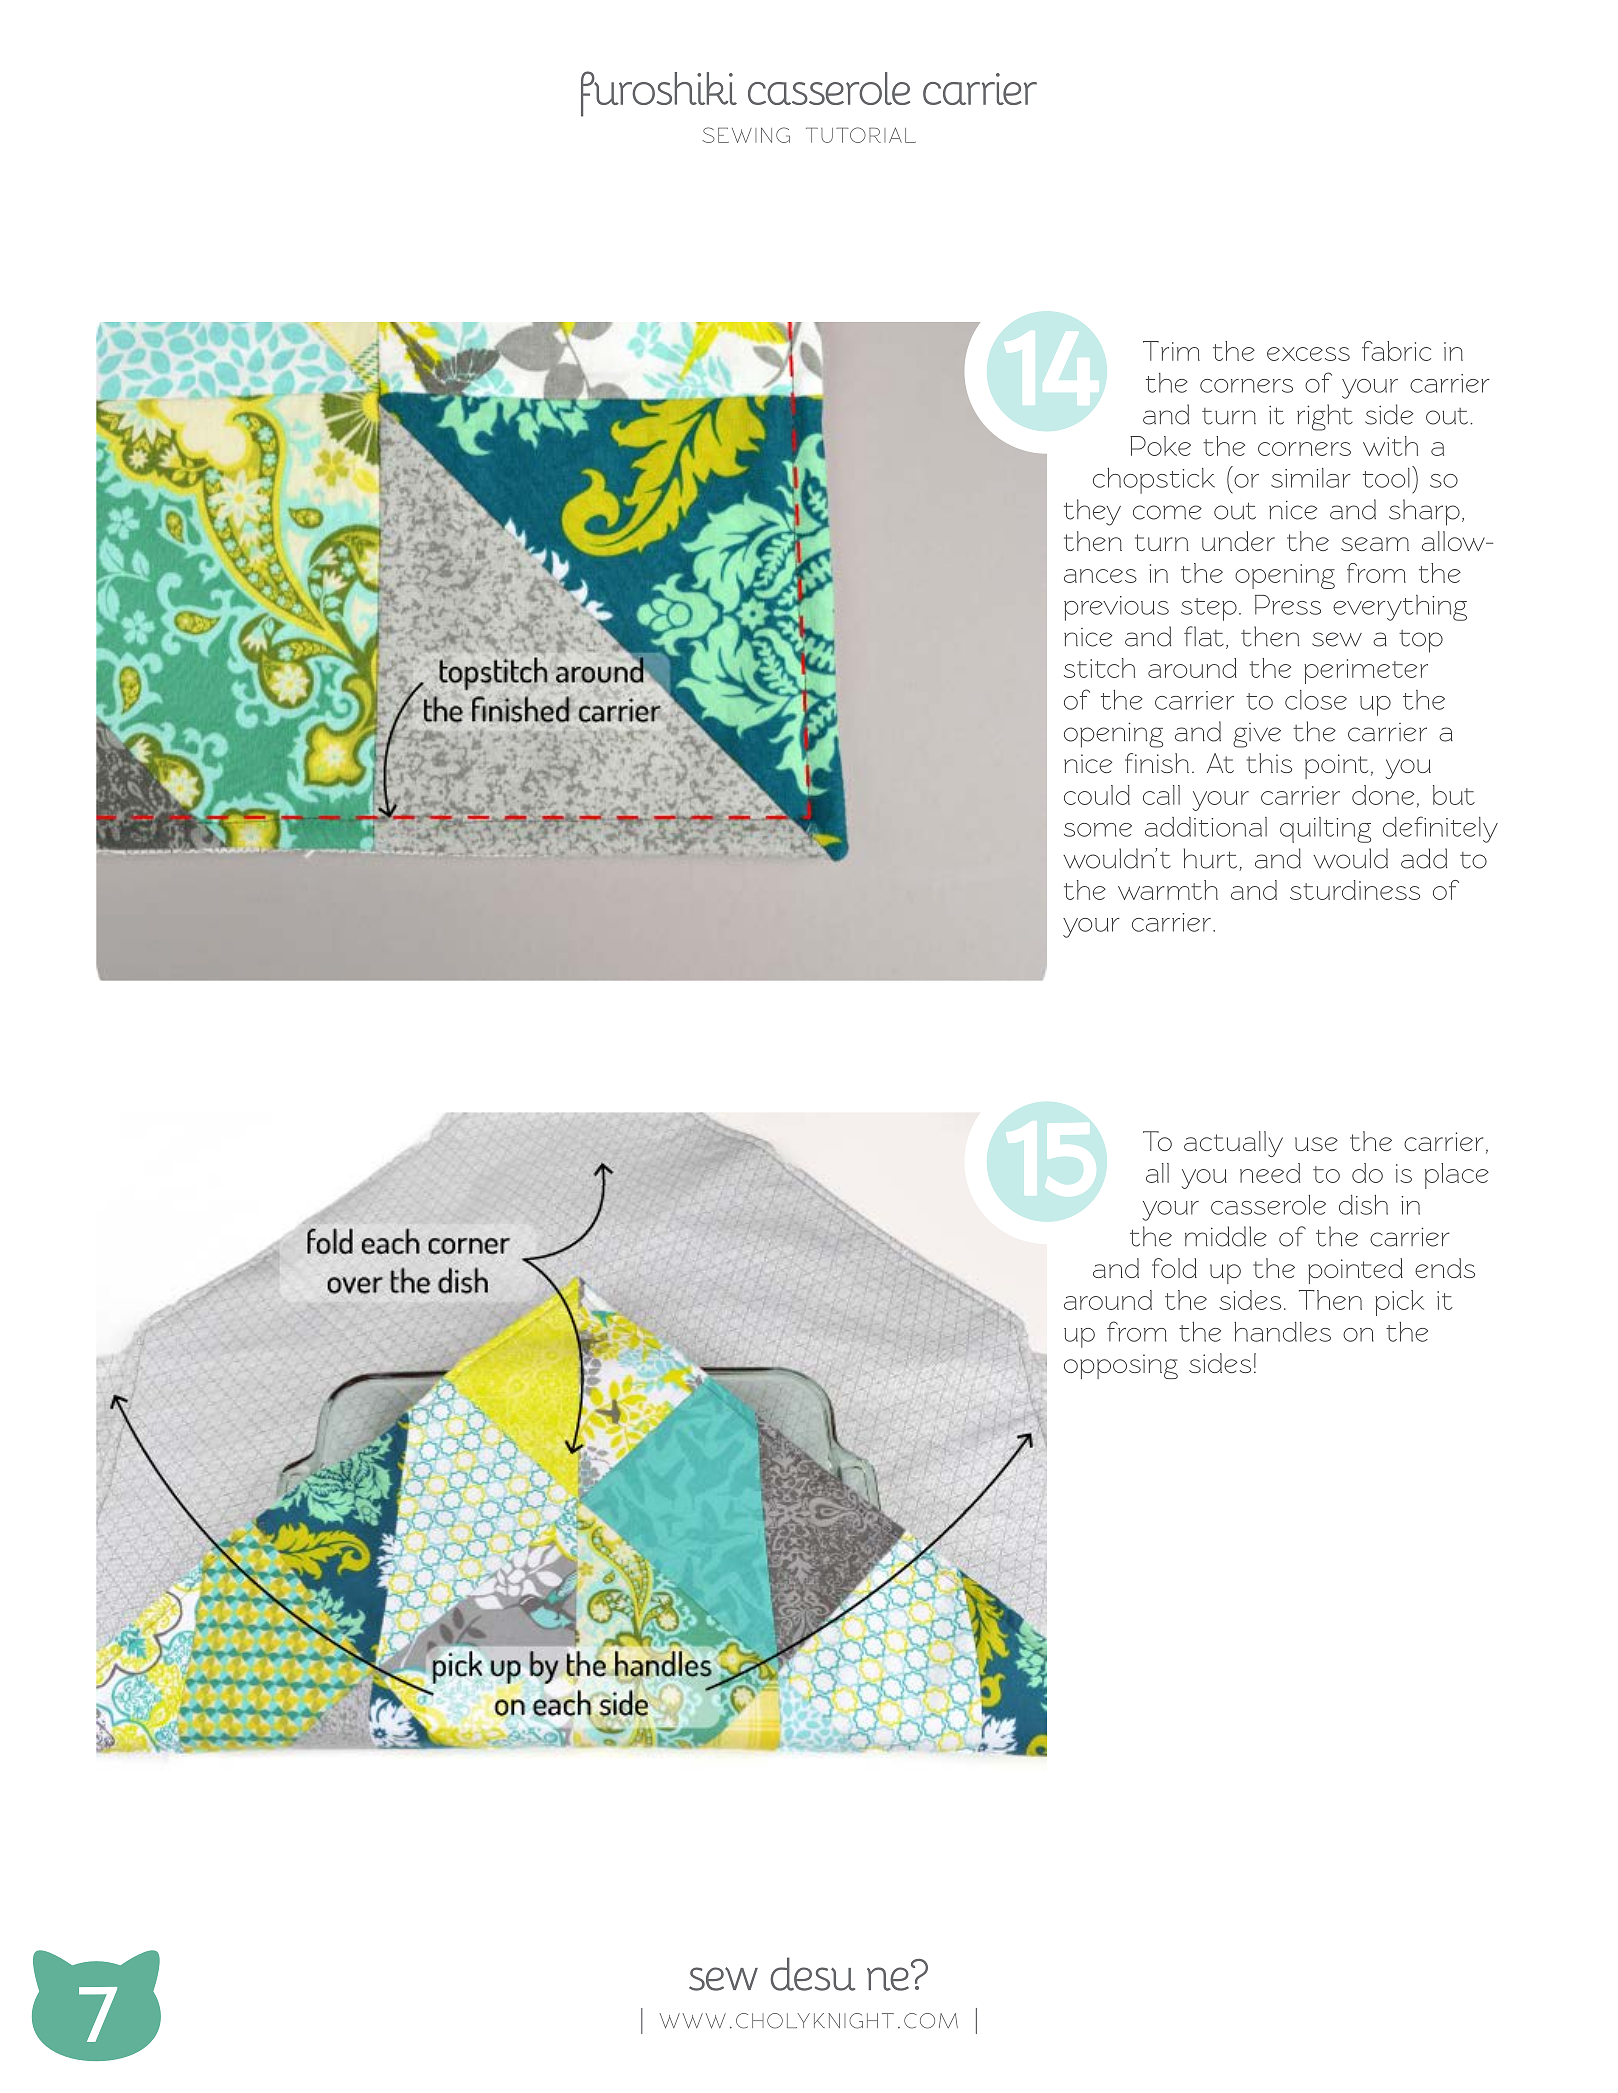  Describe the element at coordinates (1383, 795) in the image. I see `done` at that location.
